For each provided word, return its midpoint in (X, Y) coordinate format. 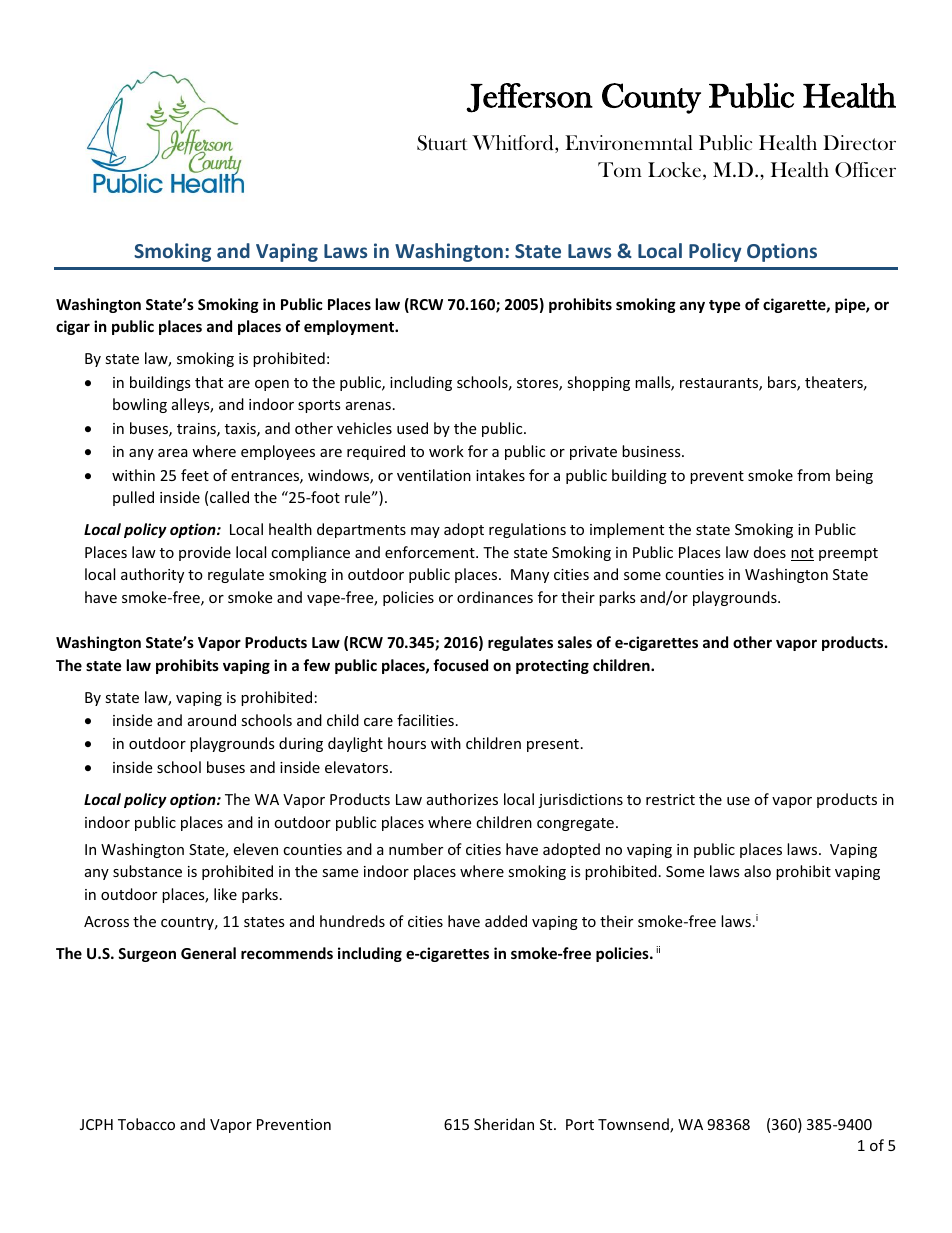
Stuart (442, 143)
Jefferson (529, 98)
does (770, 552)
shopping (598, 383)
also (757, 871)
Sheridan (504, 1124)
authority (152, 575)
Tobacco (146, 1124)
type (725, 306)
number (416, 849)
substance (147, 871)
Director (859, 142)
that (209, 382)
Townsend (634, 1125)
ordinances (495, 597)
